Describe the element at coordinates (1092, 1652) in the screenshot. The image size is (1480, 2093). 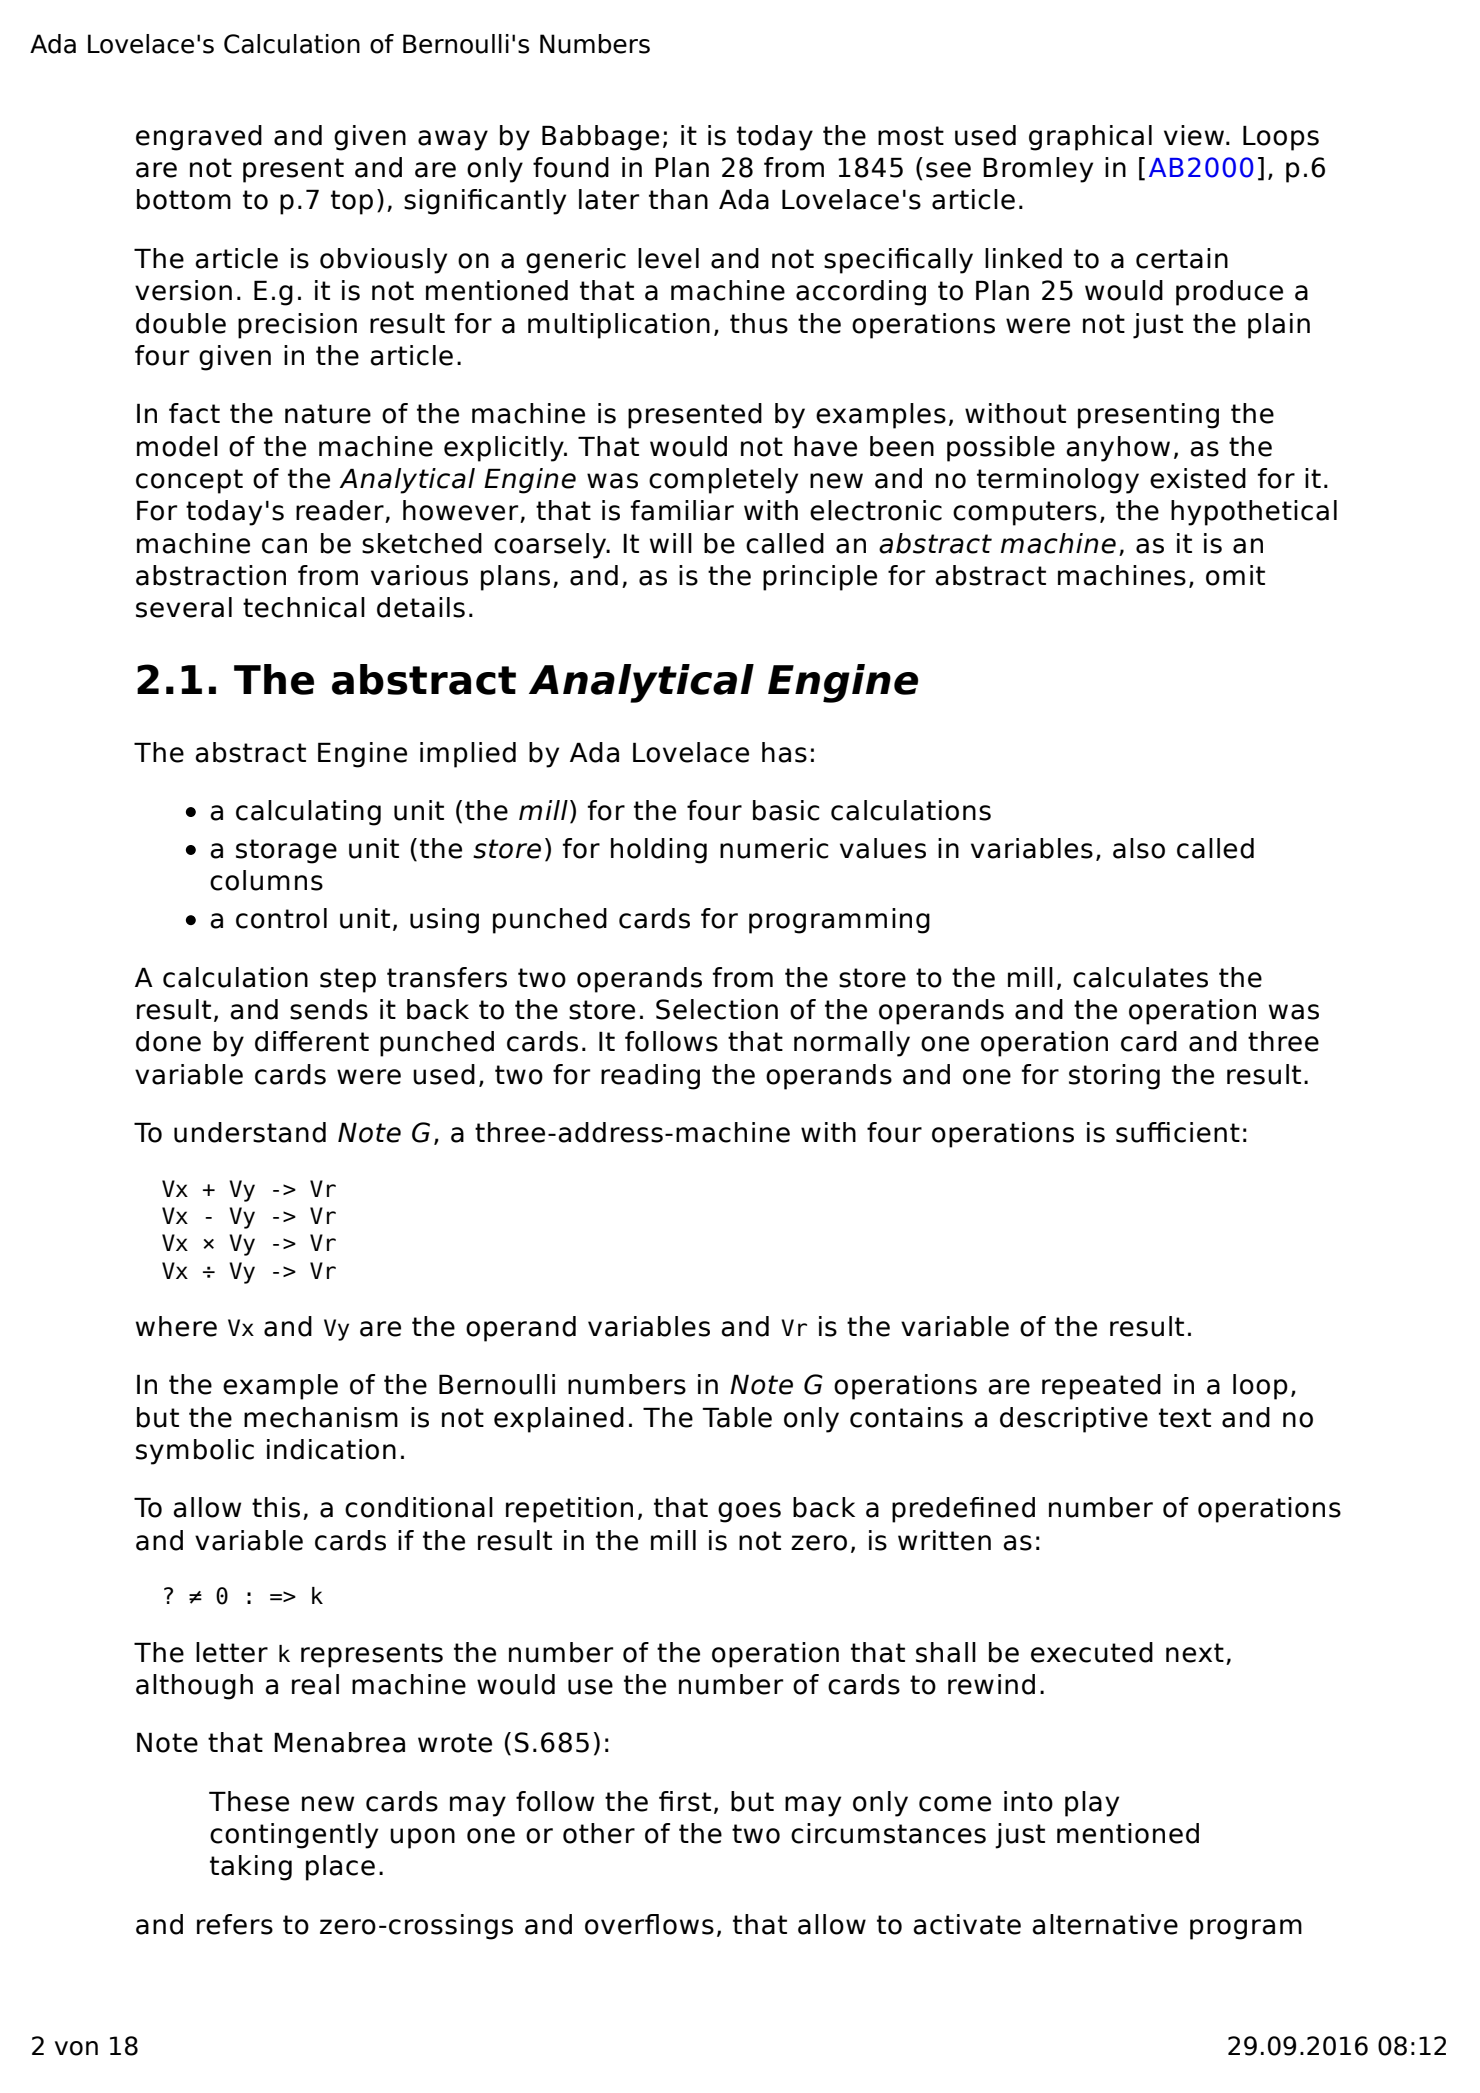
I see `executed` at that location.
